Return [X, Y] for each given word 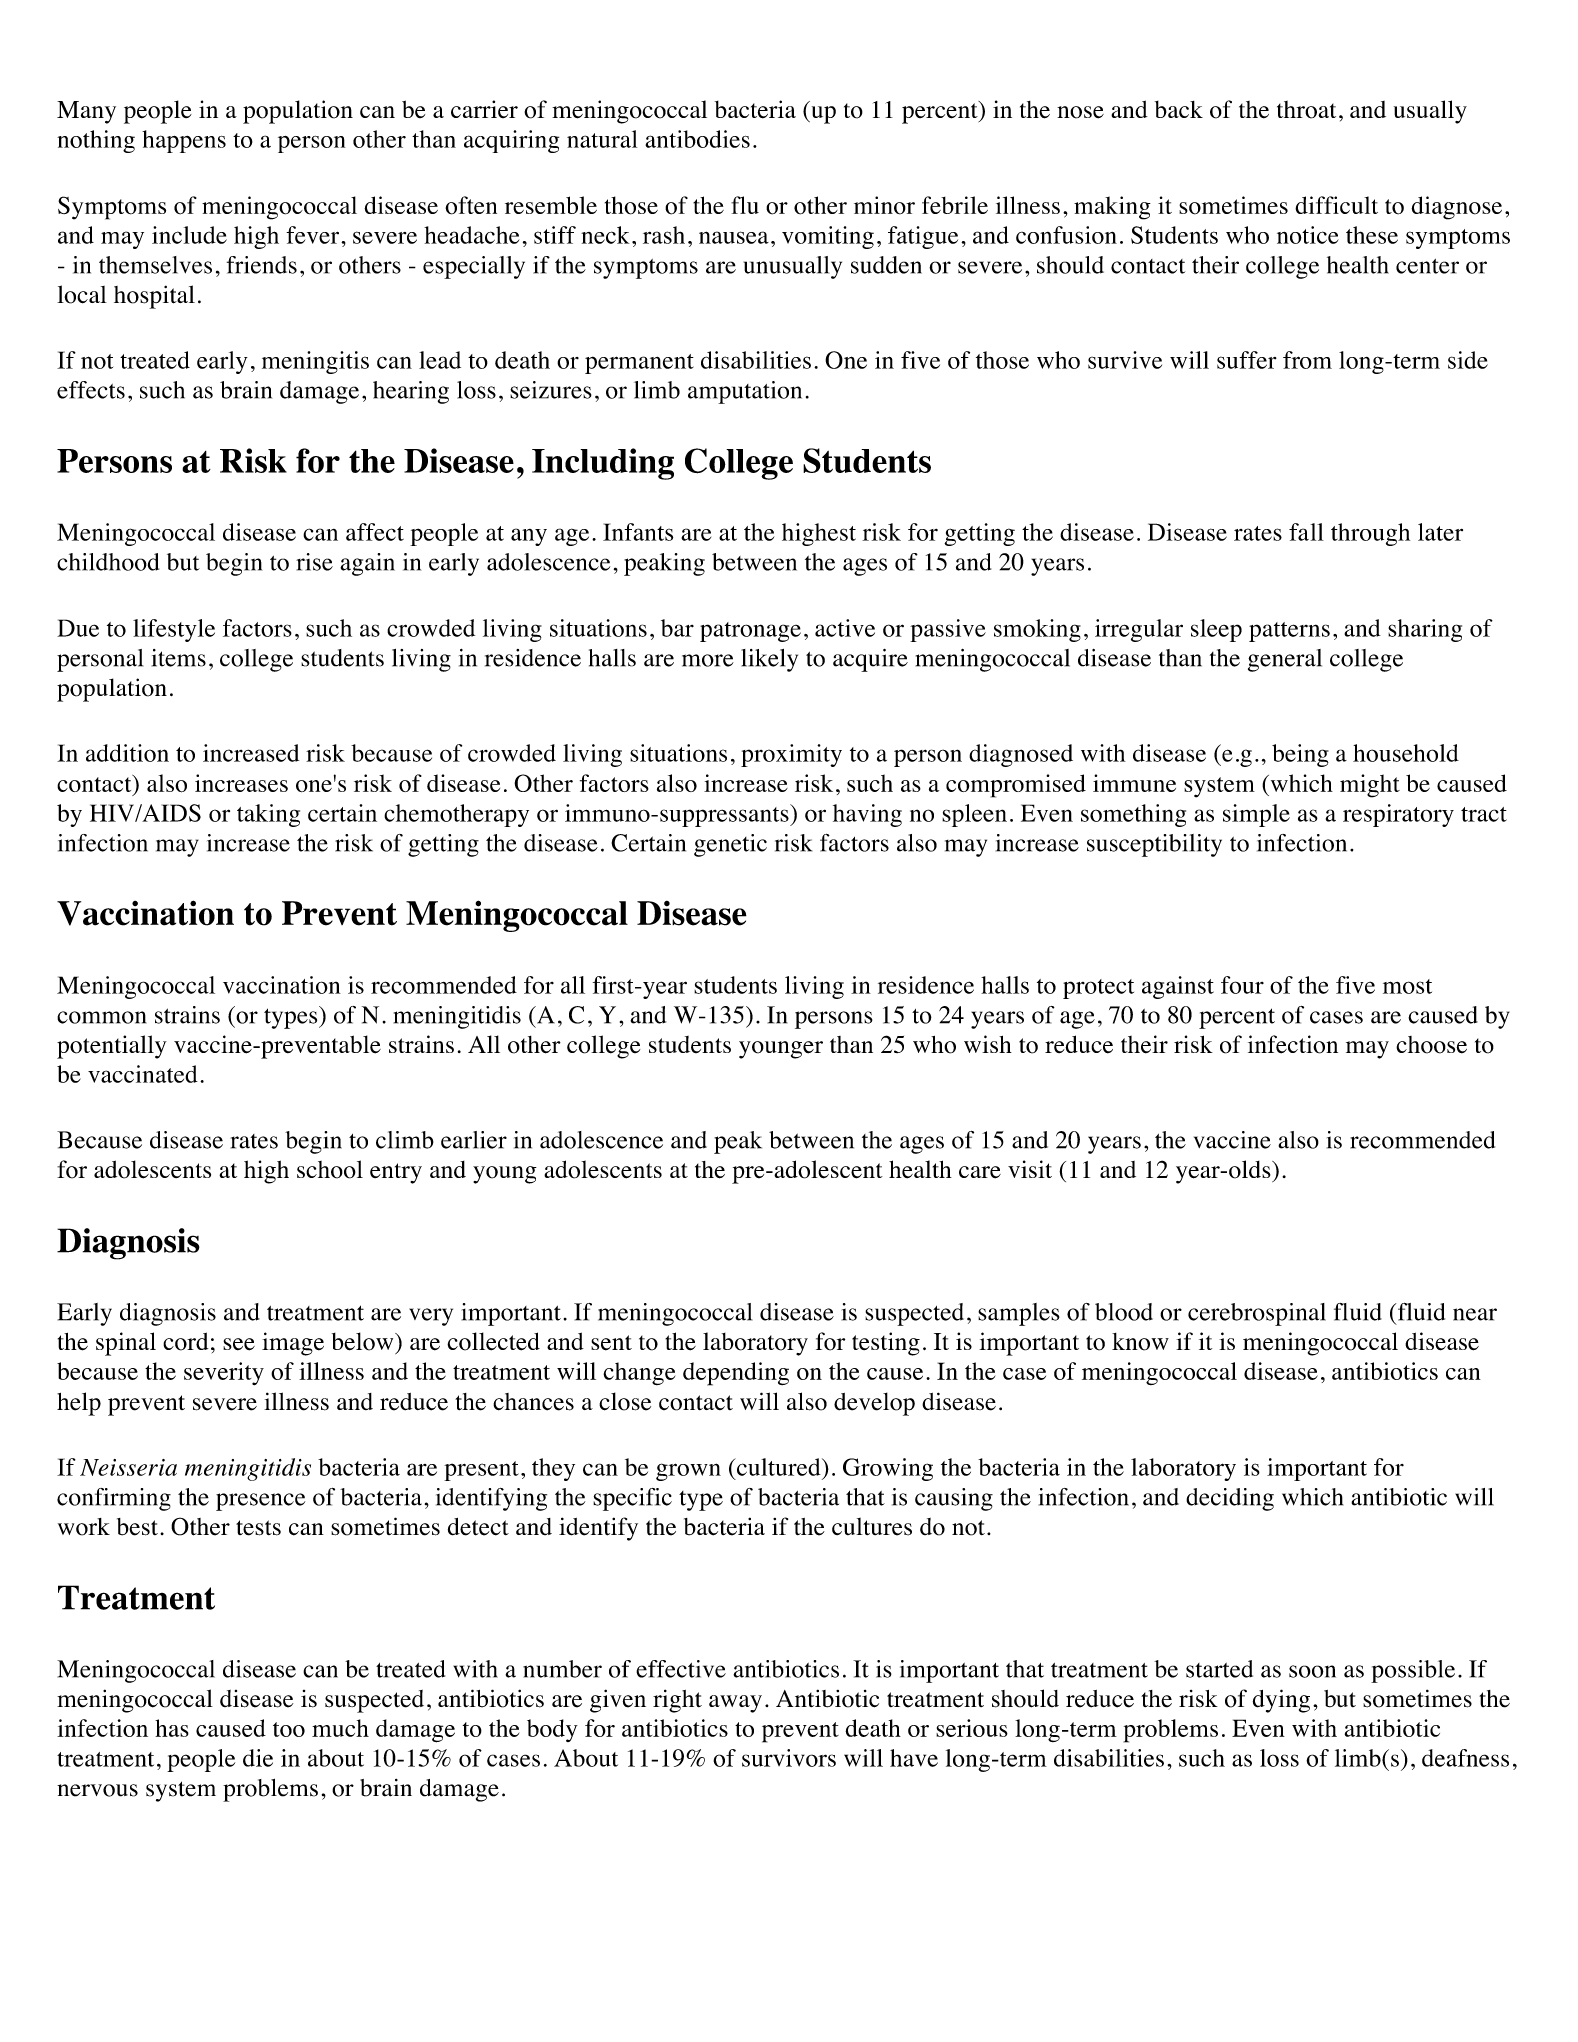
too [289, 1729]
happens [184, 141]
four [1242, 985]
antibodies [697, 139]
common [101, 1017]
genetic [730, 845]
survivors [789, 1758]
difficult [1336, 205]
